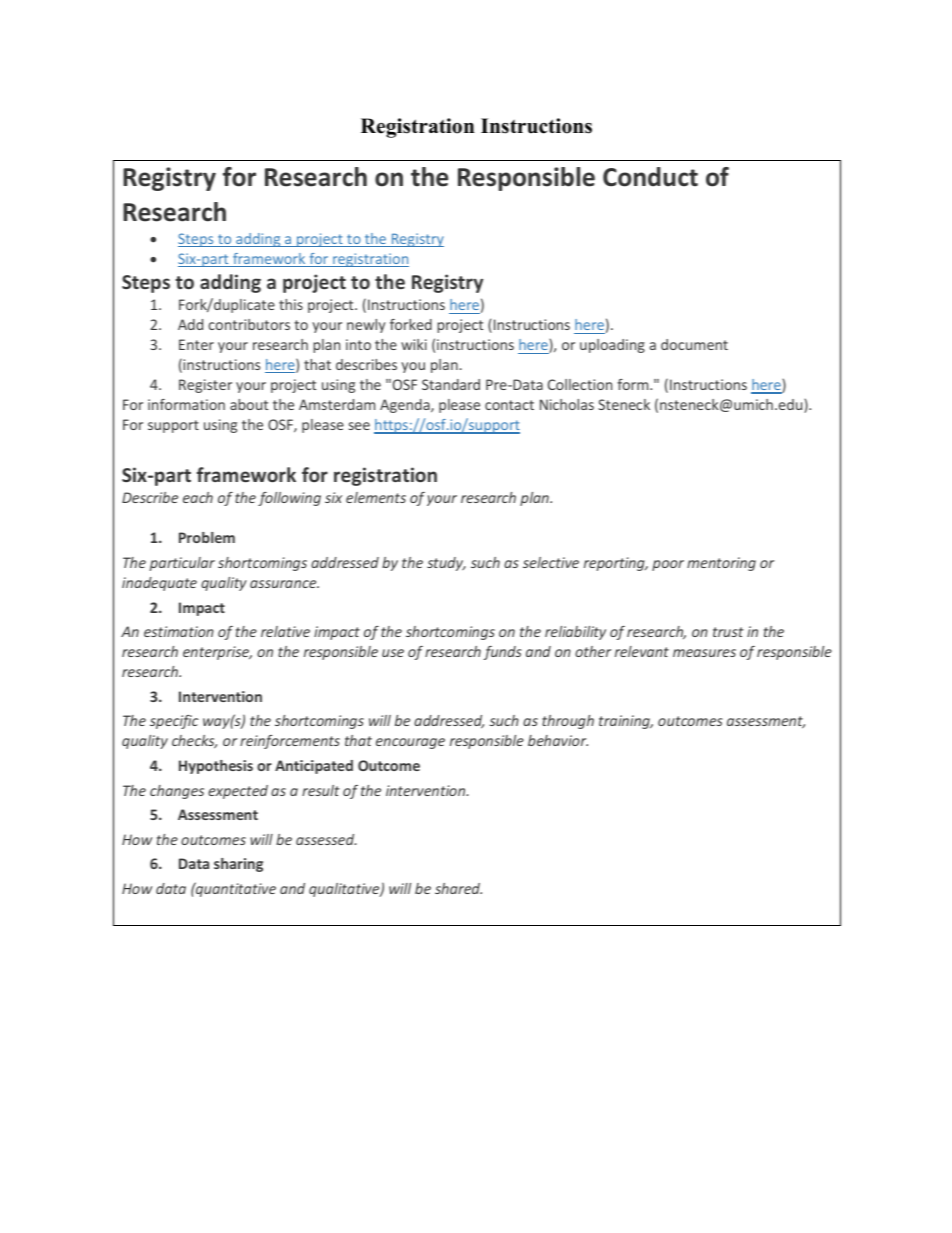  I want to click on sharing, so click(238, 865).
